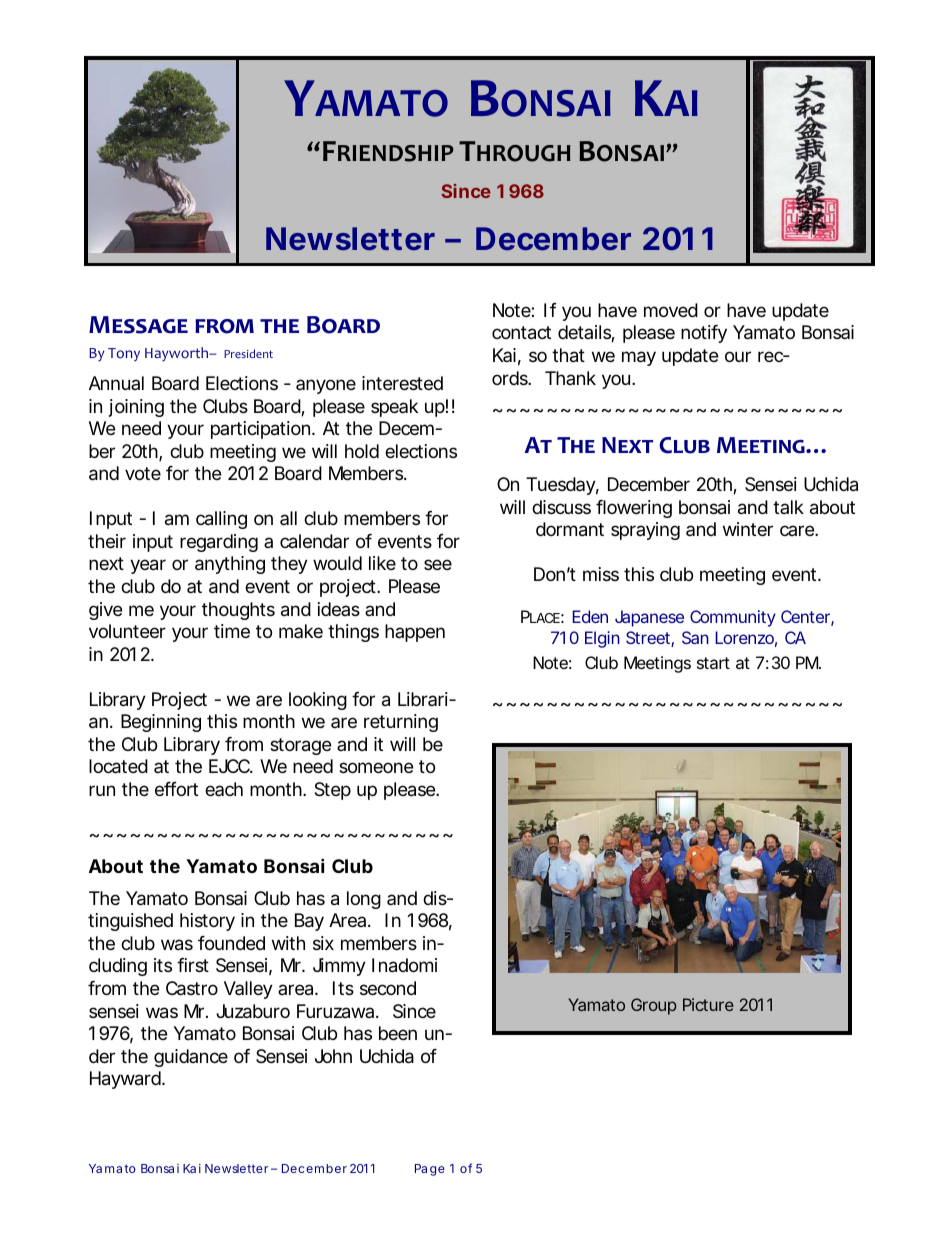 Image resolution: width=952 pixels, height=1233 pixels. What do you see at coordinates (238, 611) in the screenshot?
I see `thoughts` at bounding box center [238, 611].
